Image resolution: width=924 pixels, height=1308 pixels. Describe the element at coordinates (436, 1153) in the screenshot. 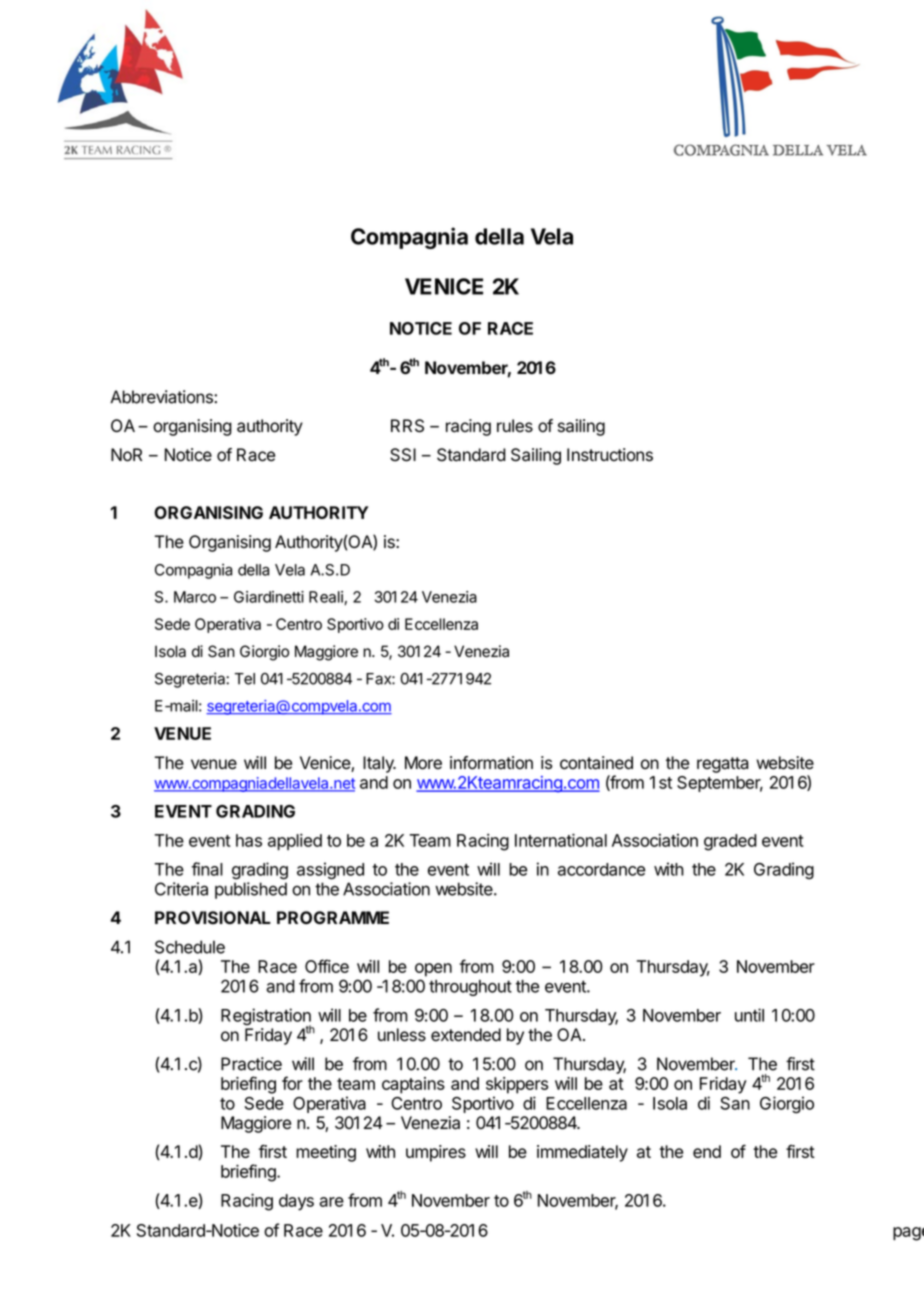

I see `umpires` at that location.
